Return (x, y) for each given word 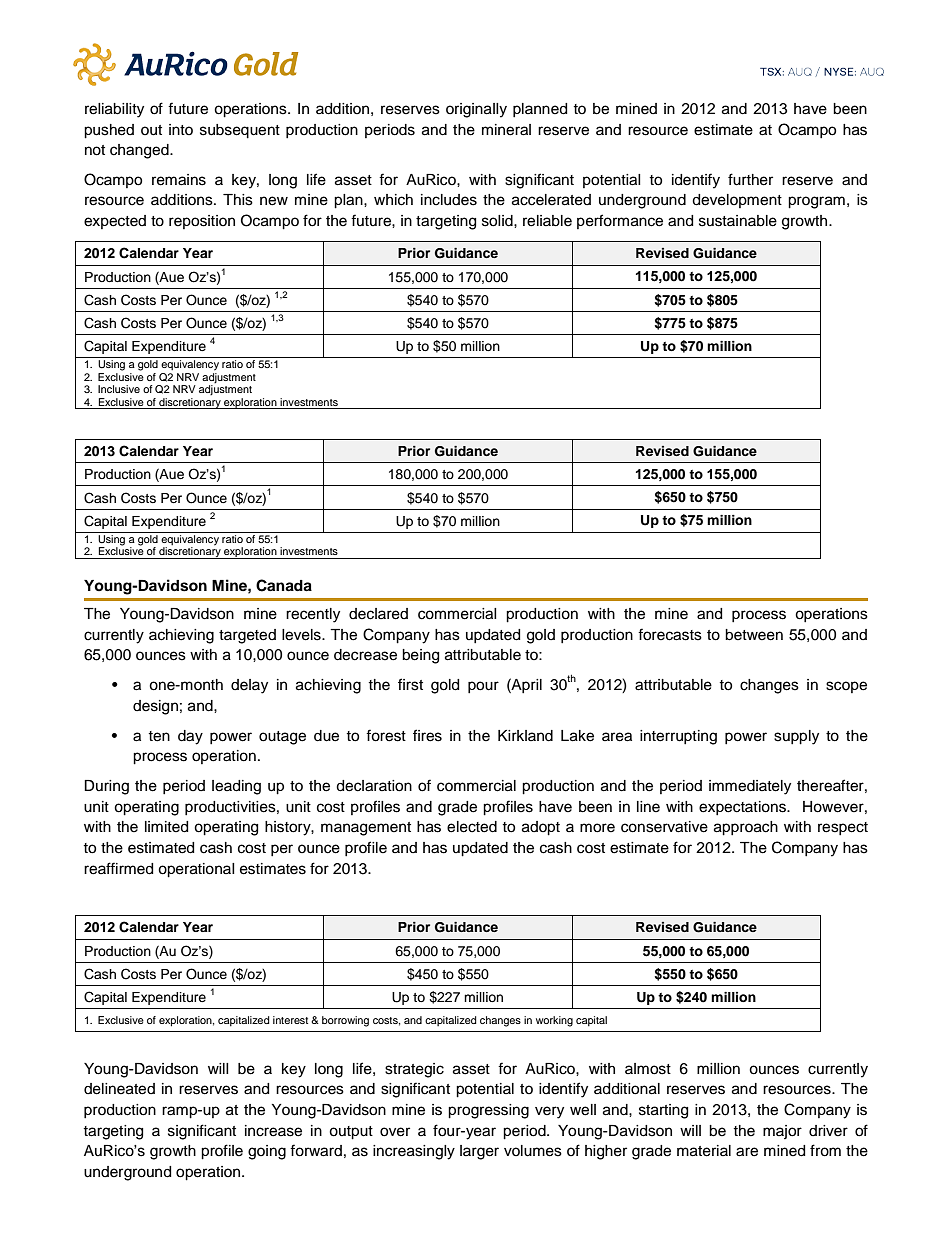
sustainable (738, 221)
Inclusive (119, 389)
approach (746, 828)
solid (498, 221)
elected (472, 827)
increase (273, 1131)
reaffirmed (118, 868)
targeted (247, 636)
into (181, 129)
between (754, 635)
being (420, 656)
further (750, 179)
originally (476, 110)
